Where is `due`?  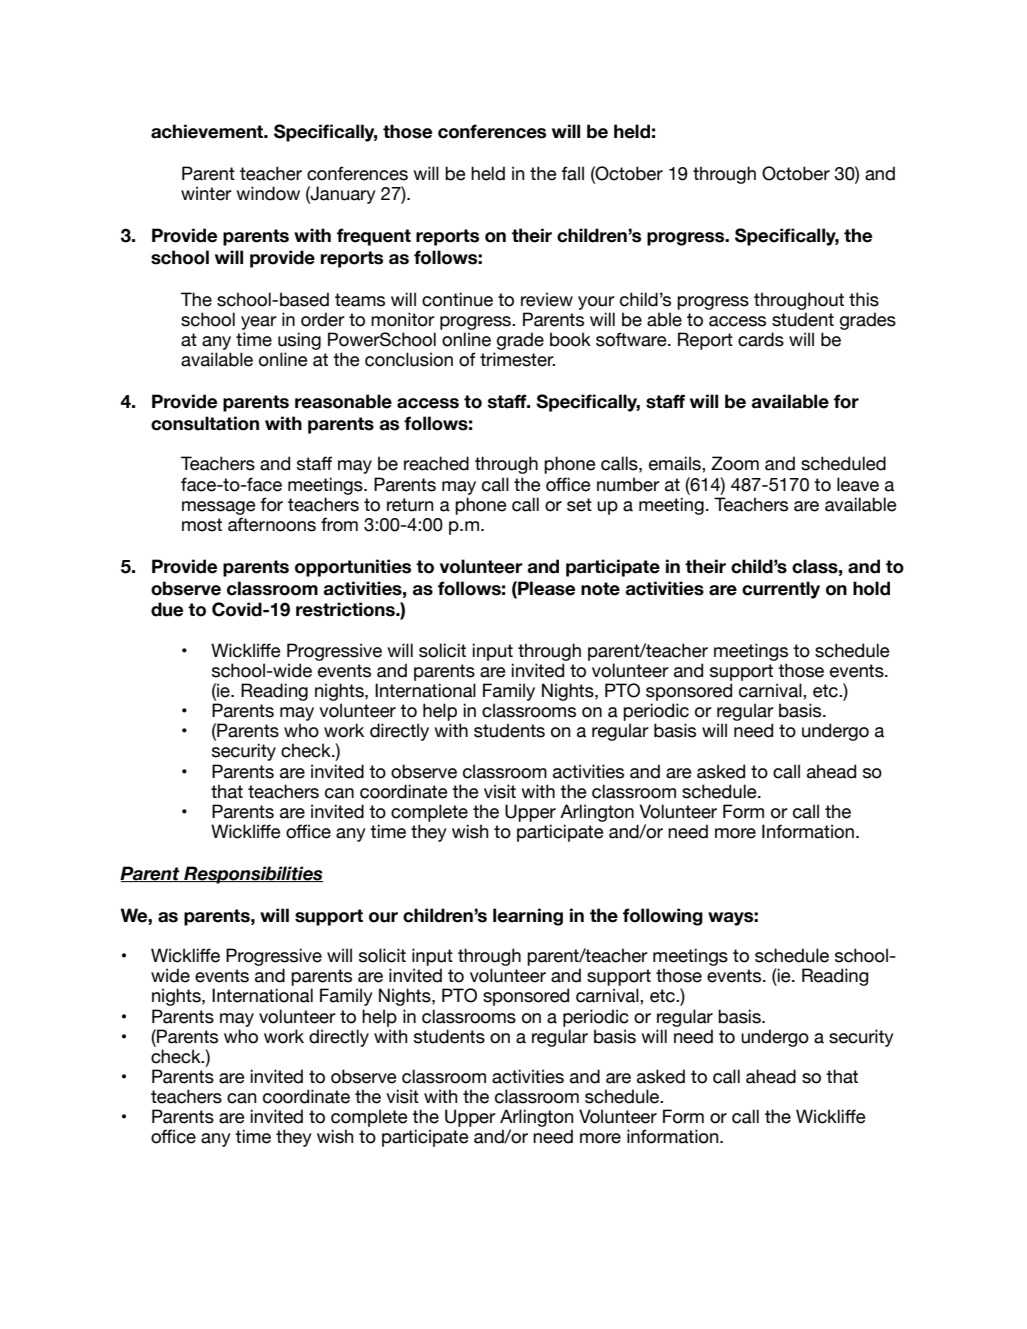
due is located at coordinates (167, 609).
